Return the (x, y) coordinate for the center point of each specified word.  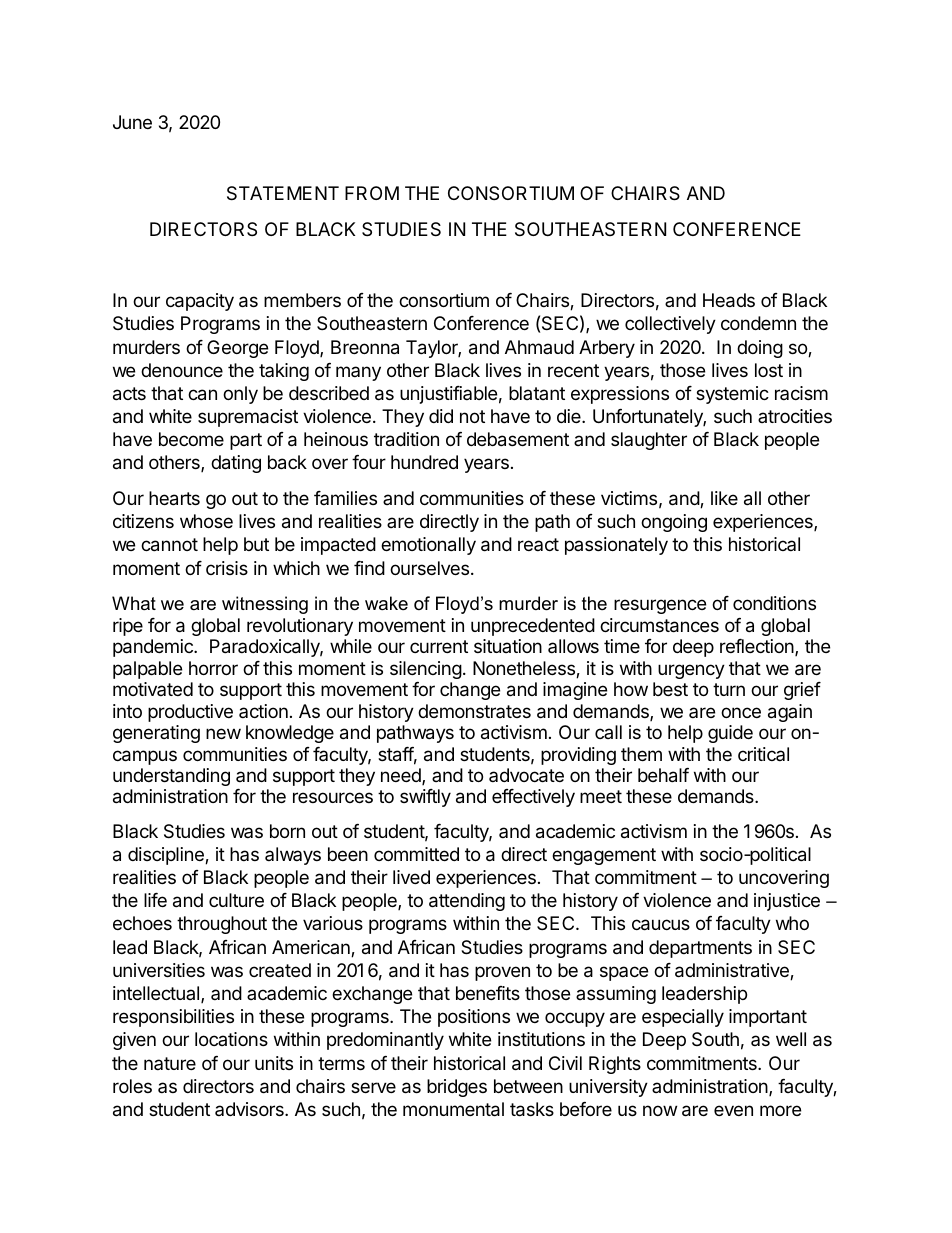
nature (170, 1063)
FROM (372, 193)
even (733, 1110)
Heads (729, 300)
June (132, 122)
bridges (457, 1088)
